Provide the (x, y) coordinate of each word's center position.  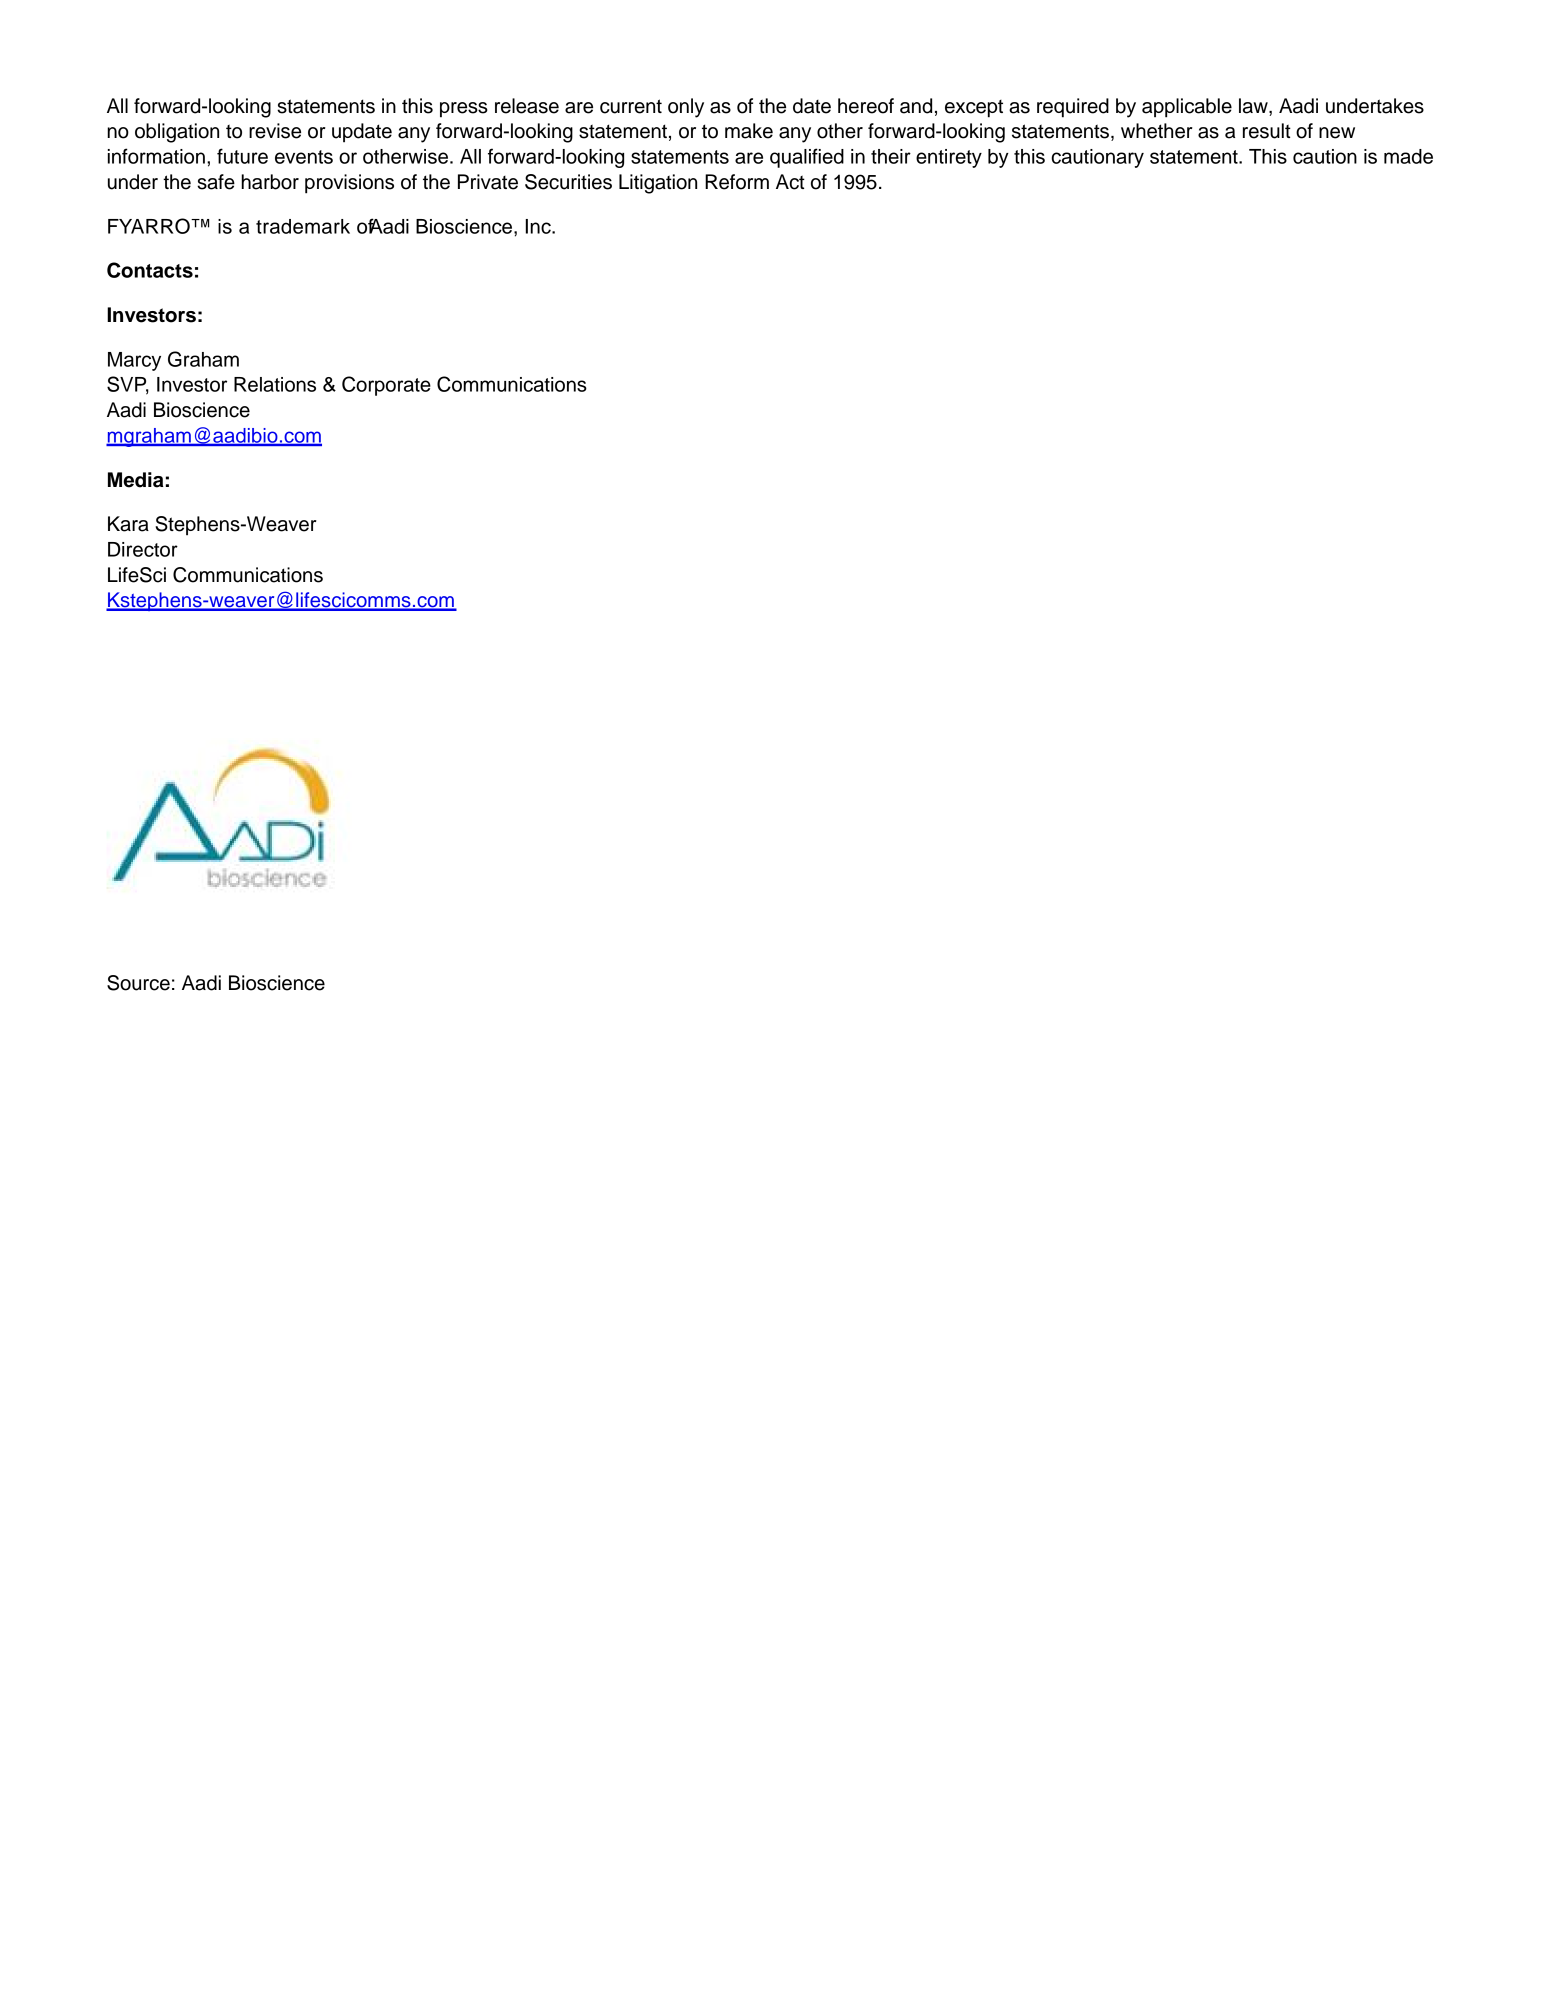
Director (143, 549)
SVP (128, 385)
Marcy (134, 361)
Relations (275, 384)
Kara (128, 524)
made (1408, 156)
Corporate (386, 386)
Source (138, 983)
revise (275, 131)
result (1267, 131)
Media (135, 480)
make (749, 131)
